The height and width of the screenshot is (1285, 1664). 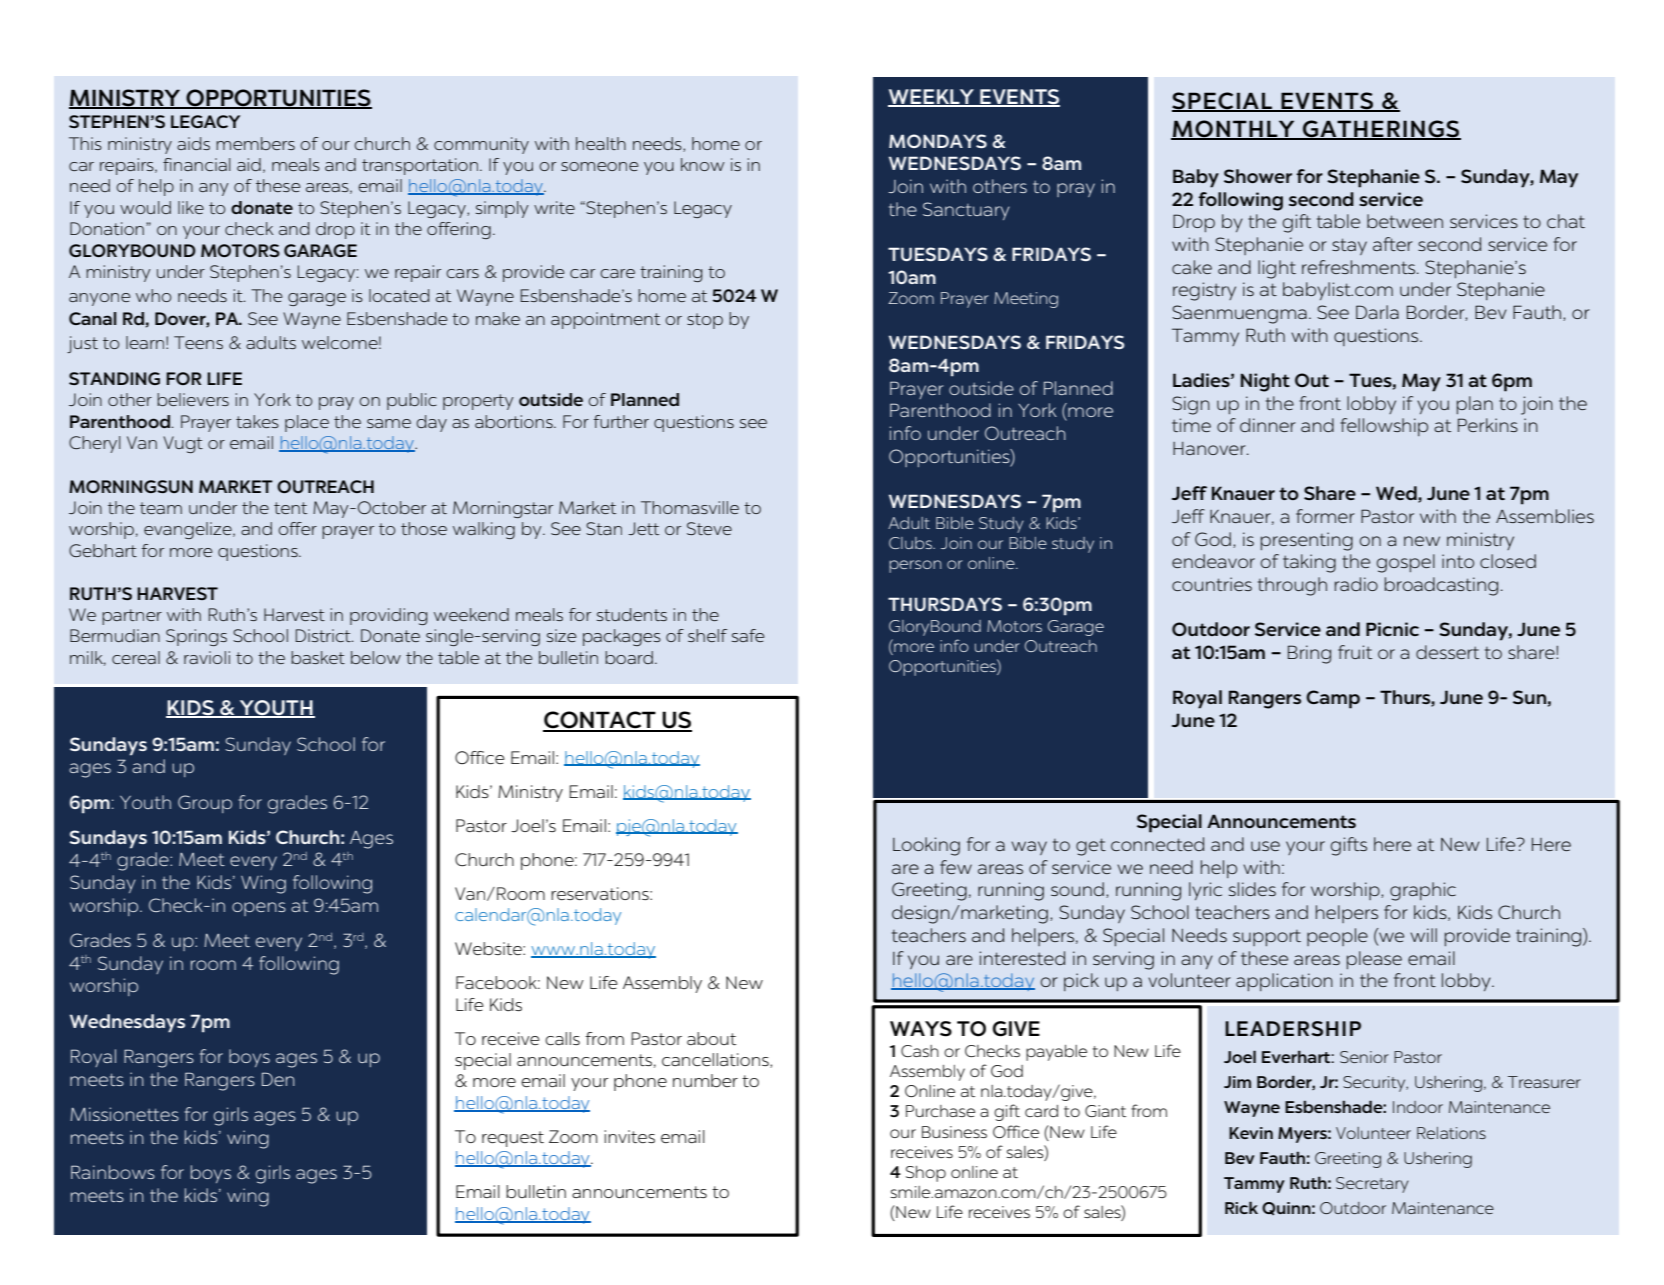 What do you see at coordinates (255, 143) in the screenshot?
I see `members` at bounding box center [255, 143].
